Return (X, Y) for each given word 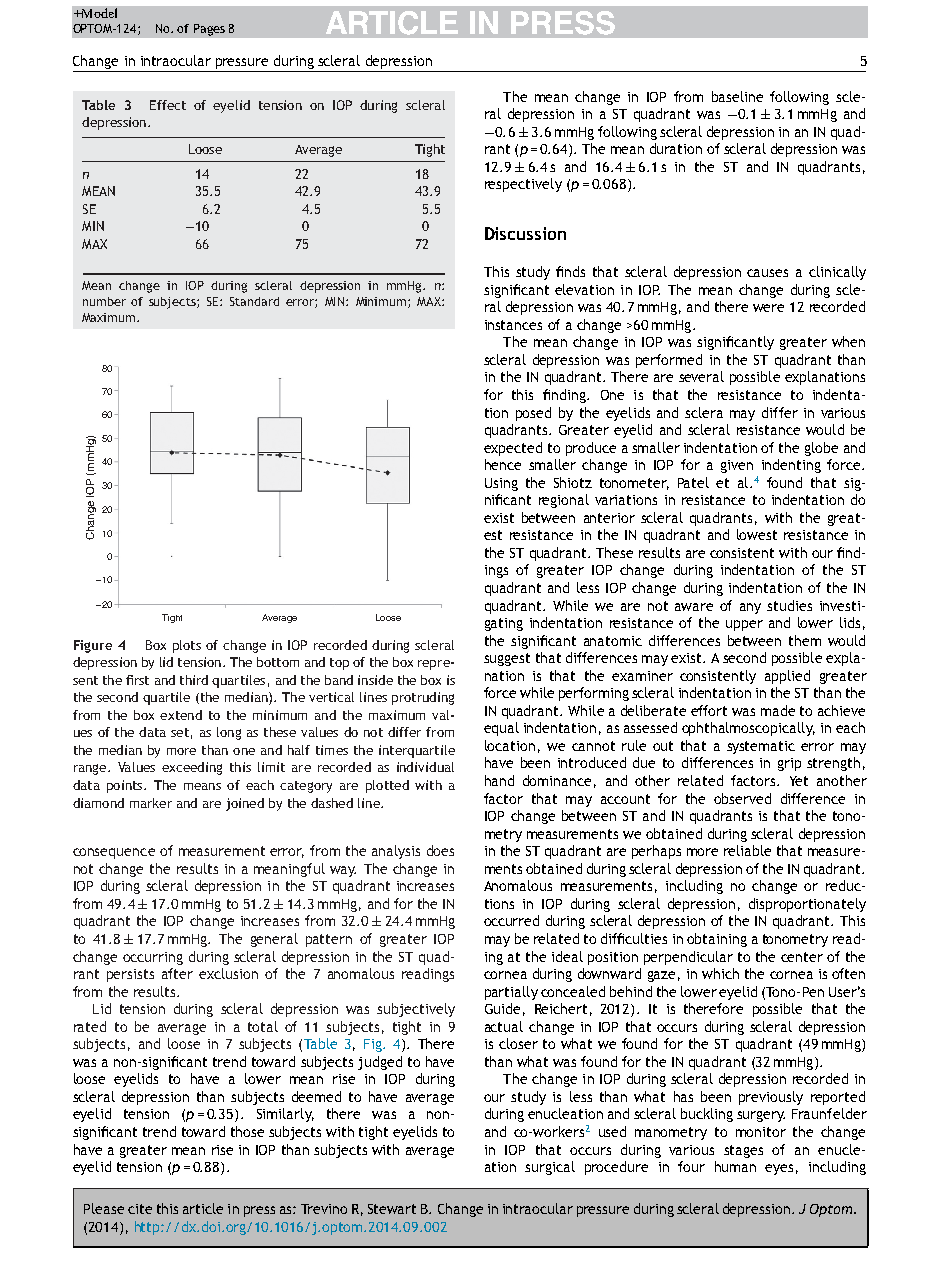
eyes (779, 1169)
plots (187, 646)
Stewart (392, 1209)
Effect (168, 105)
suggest (507, 659)
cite (140, 1209)
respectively (523, 185)
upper (744, 625)
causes (767, 273)
